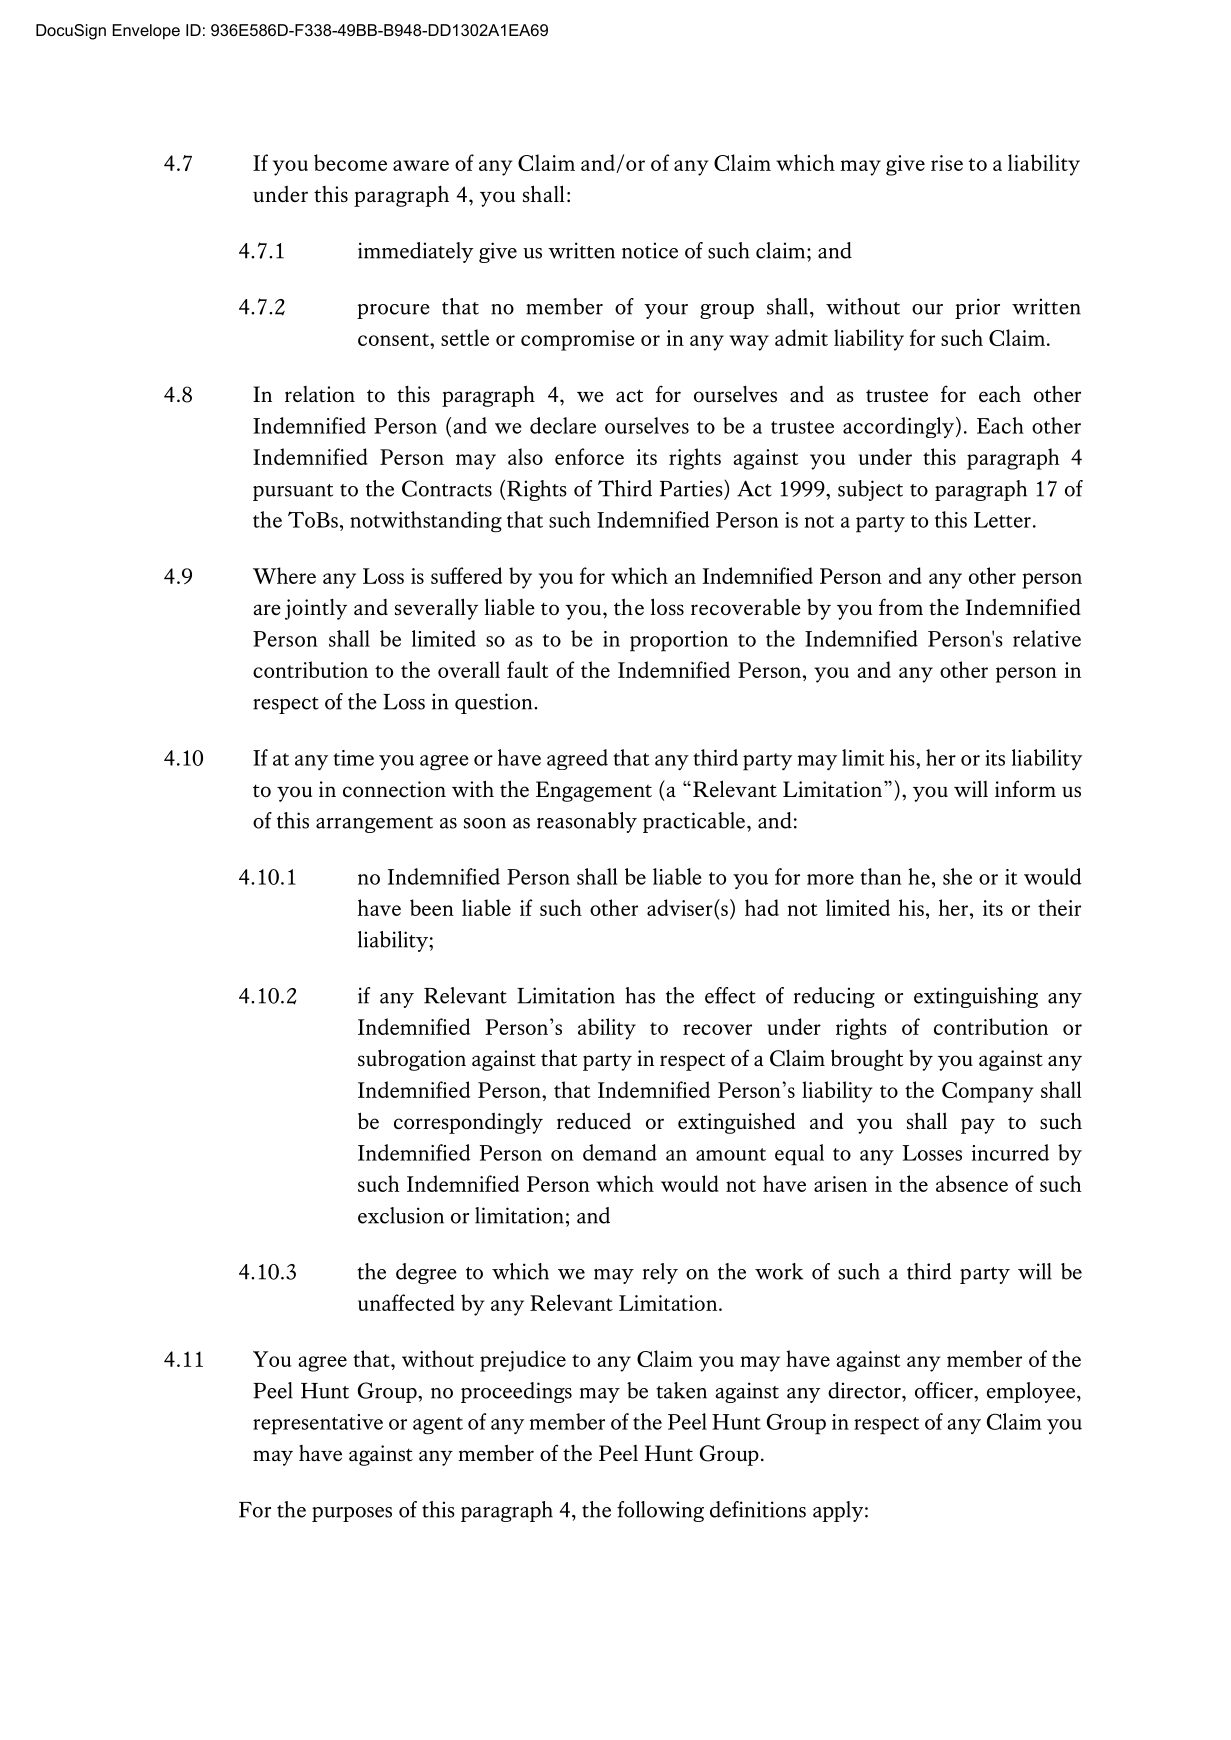  Describe the element at coordinates (640, 995) in the screenshot. I see `has` at that location.
